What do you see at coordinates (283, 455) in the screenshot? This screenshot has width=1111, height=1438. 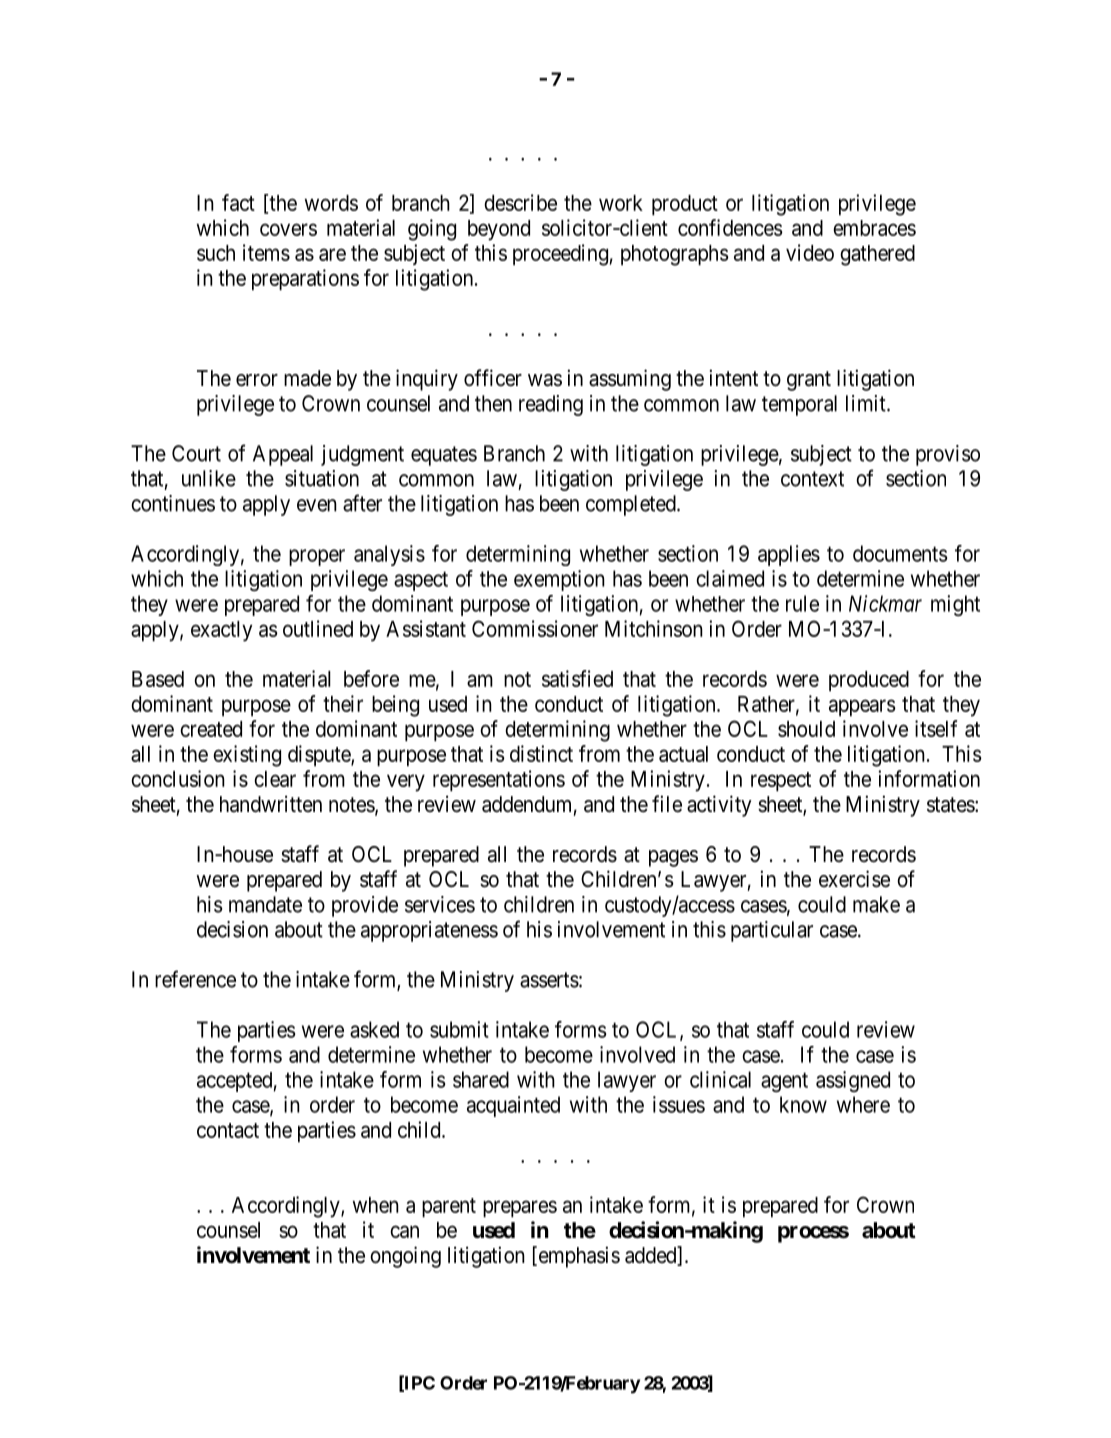 I see `Appeal` at bounding box center [283, 455].
